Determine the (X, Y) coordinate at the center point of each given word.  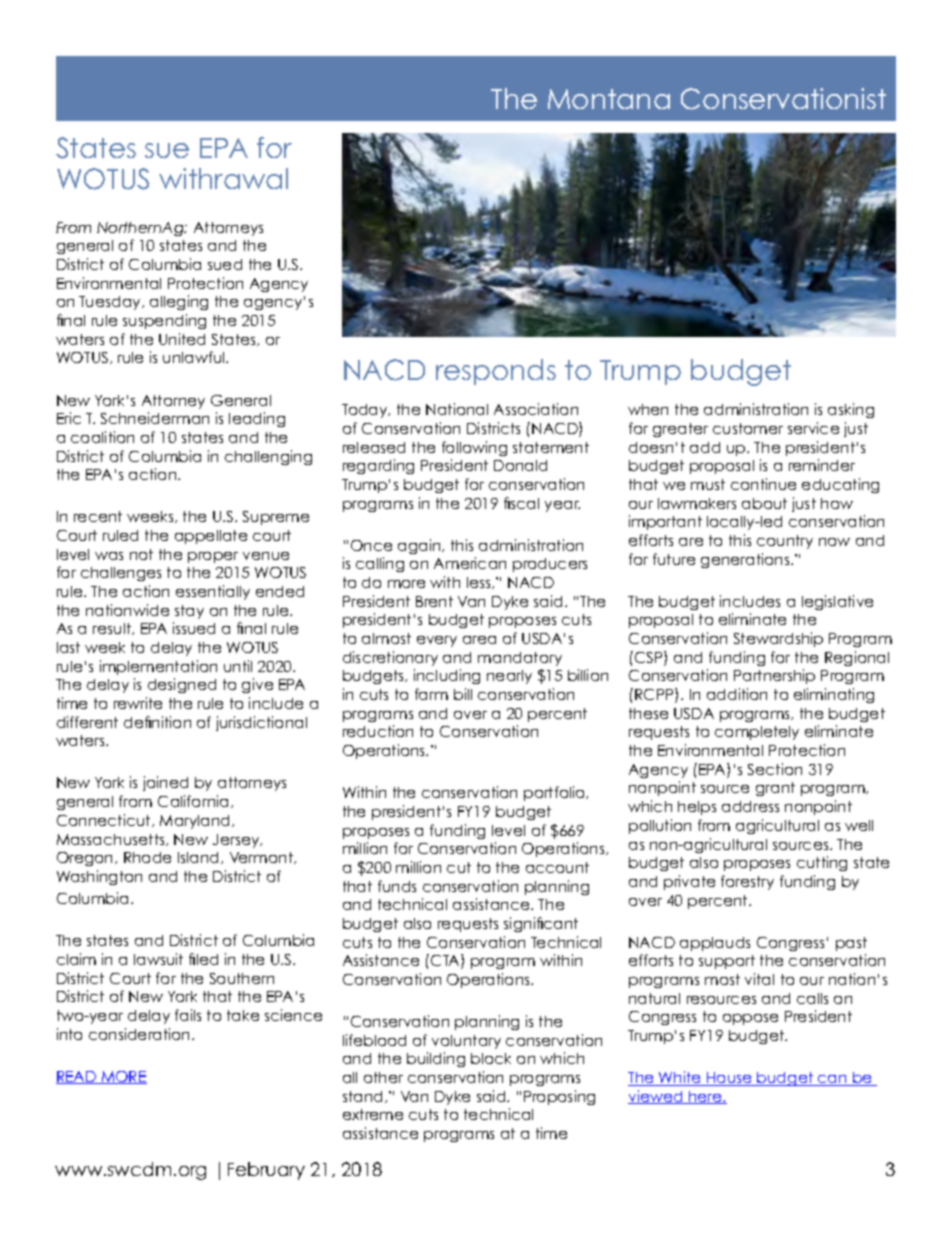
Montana (609, 99)
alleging (179, 302)
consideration (141, 1034)
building (436, 1059)
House (729, 1079)
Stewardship (778, 639)
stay (189, 612)
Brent (434, 601)
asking (851, 410)
